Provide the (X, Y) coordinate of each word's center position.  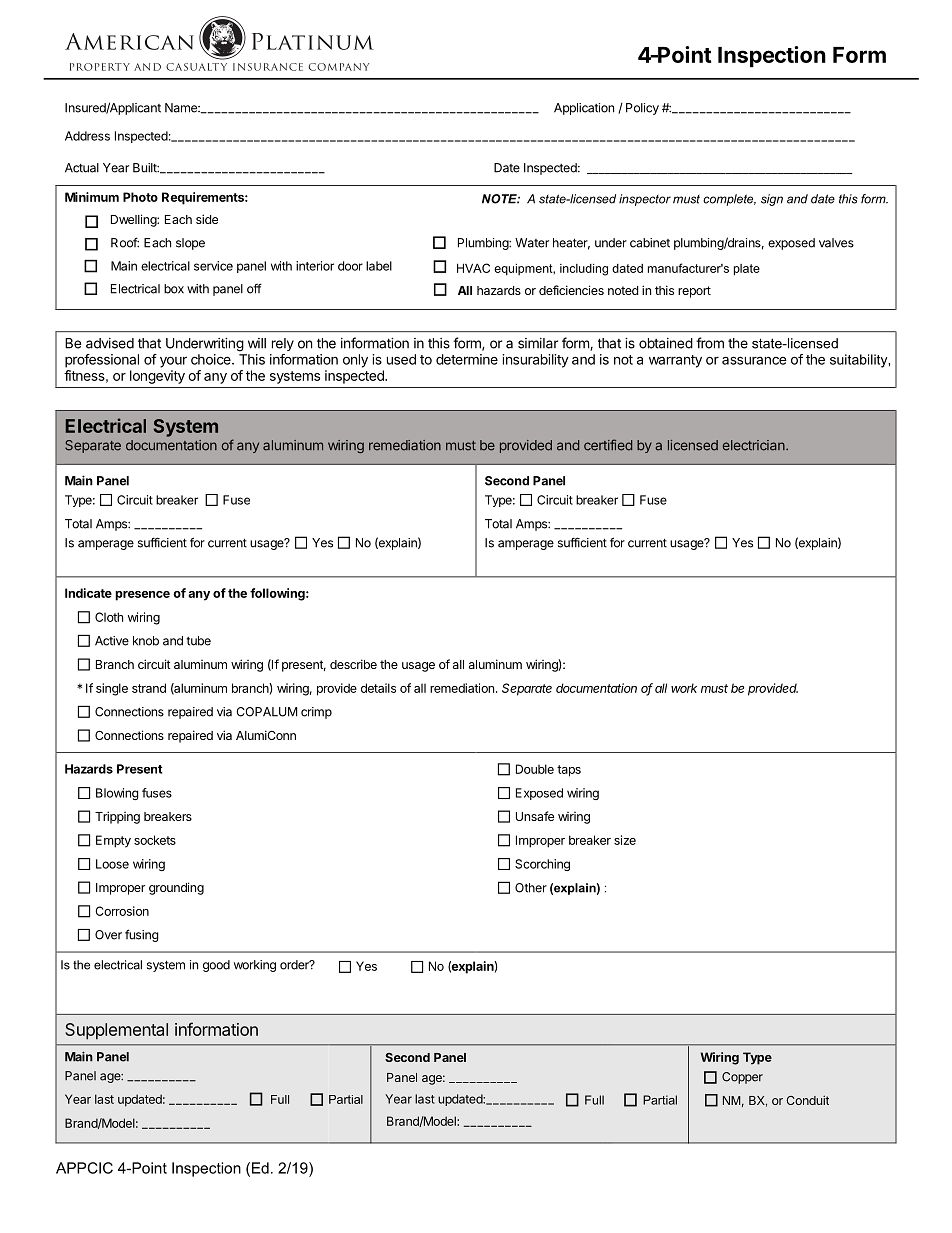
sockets (155, 840)
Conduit (807, 1100)
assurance (754, 360)
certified (608, 445)
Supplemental (116, 1031)
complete (729, 200)
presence (142, 596)
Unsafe (535, 816)
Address (87, 136)
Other (531, 888)
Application (584, 109)
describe (353, 664)
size (625, 840)
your (173, 362)
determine (467, 359)
